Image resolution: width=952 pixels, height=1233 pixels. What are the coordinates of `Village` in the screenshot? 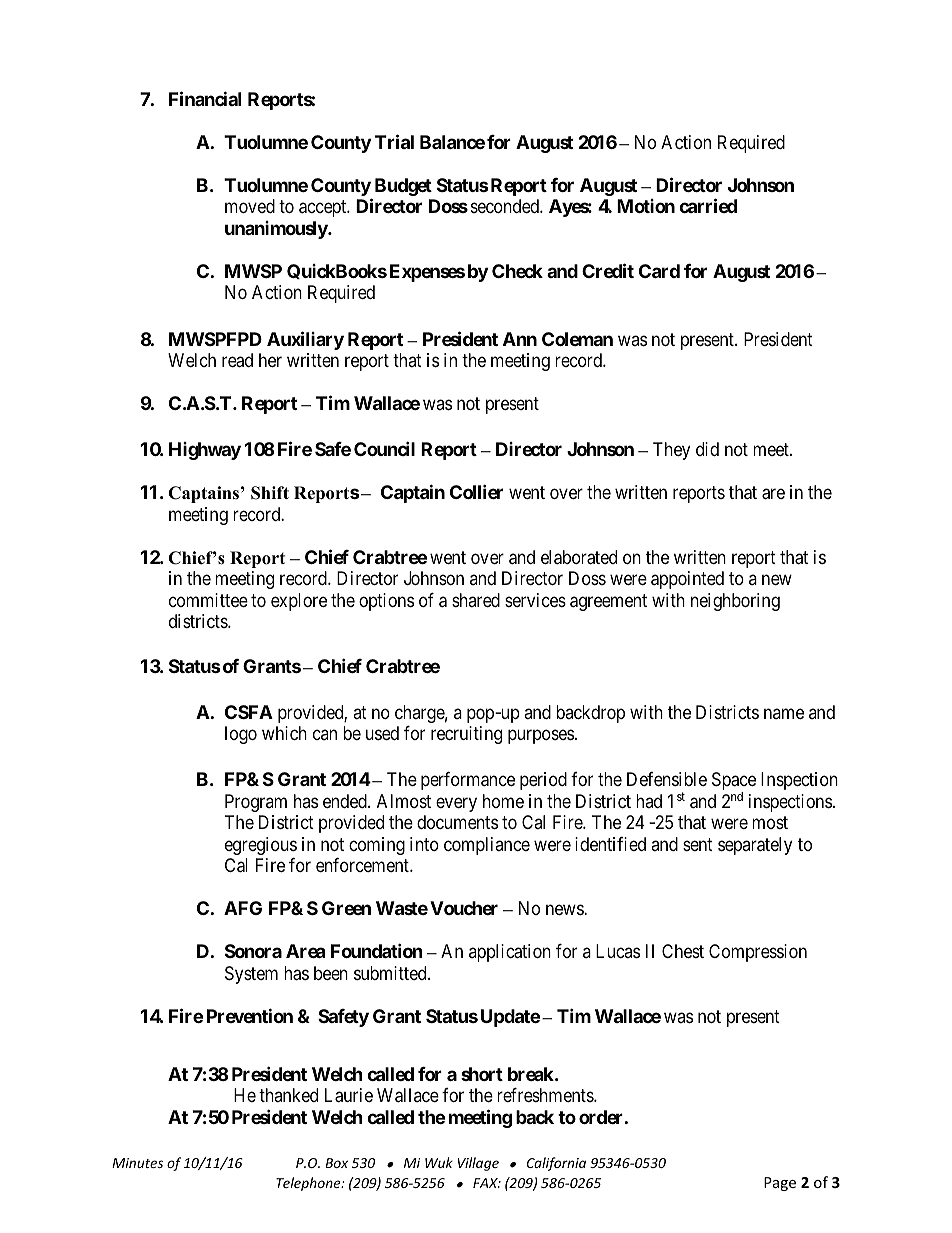 It's located at (478, 1164).
